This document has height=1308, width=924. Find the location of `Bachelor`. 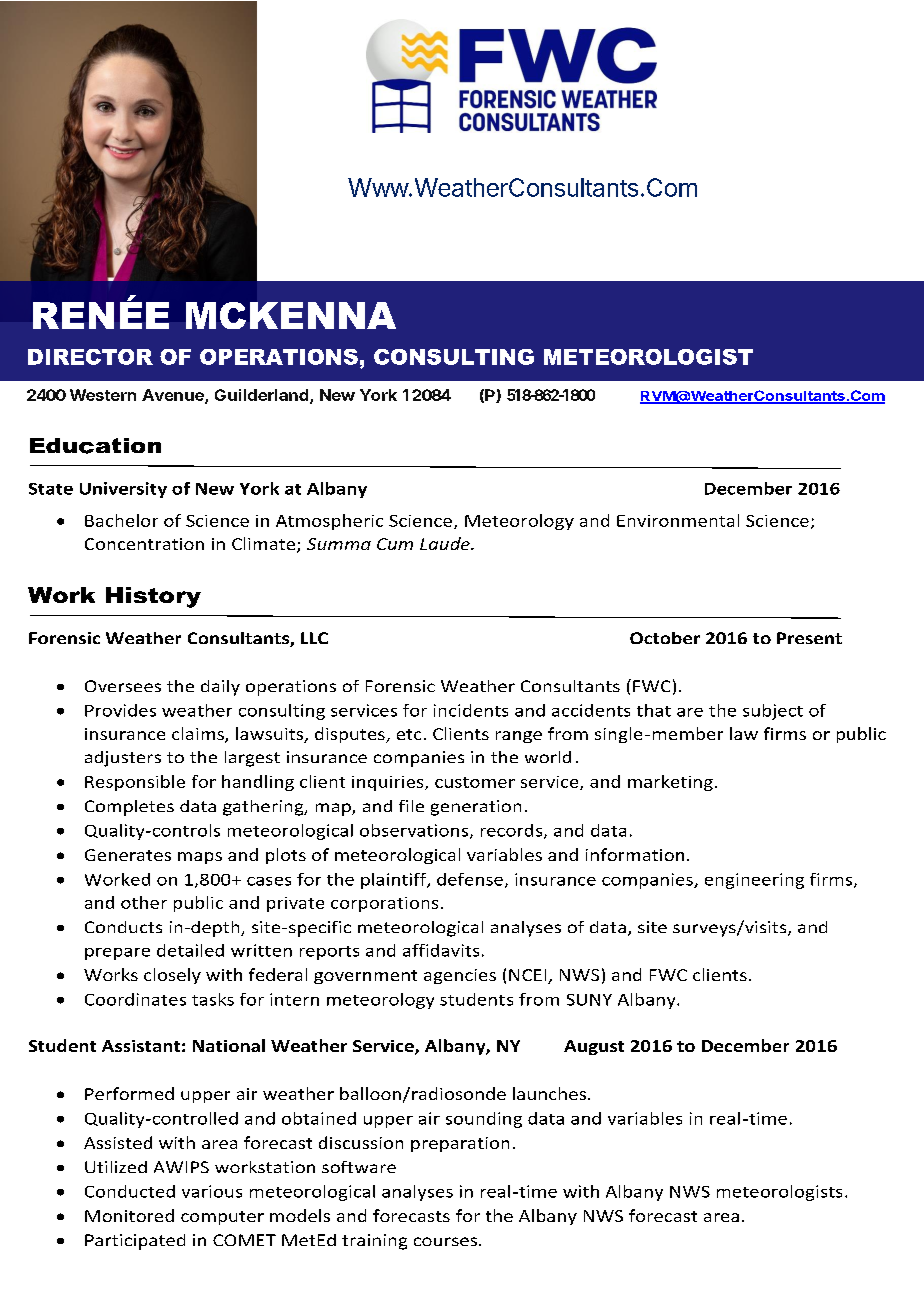

Bachelor is located at coordinates (121, 520).
